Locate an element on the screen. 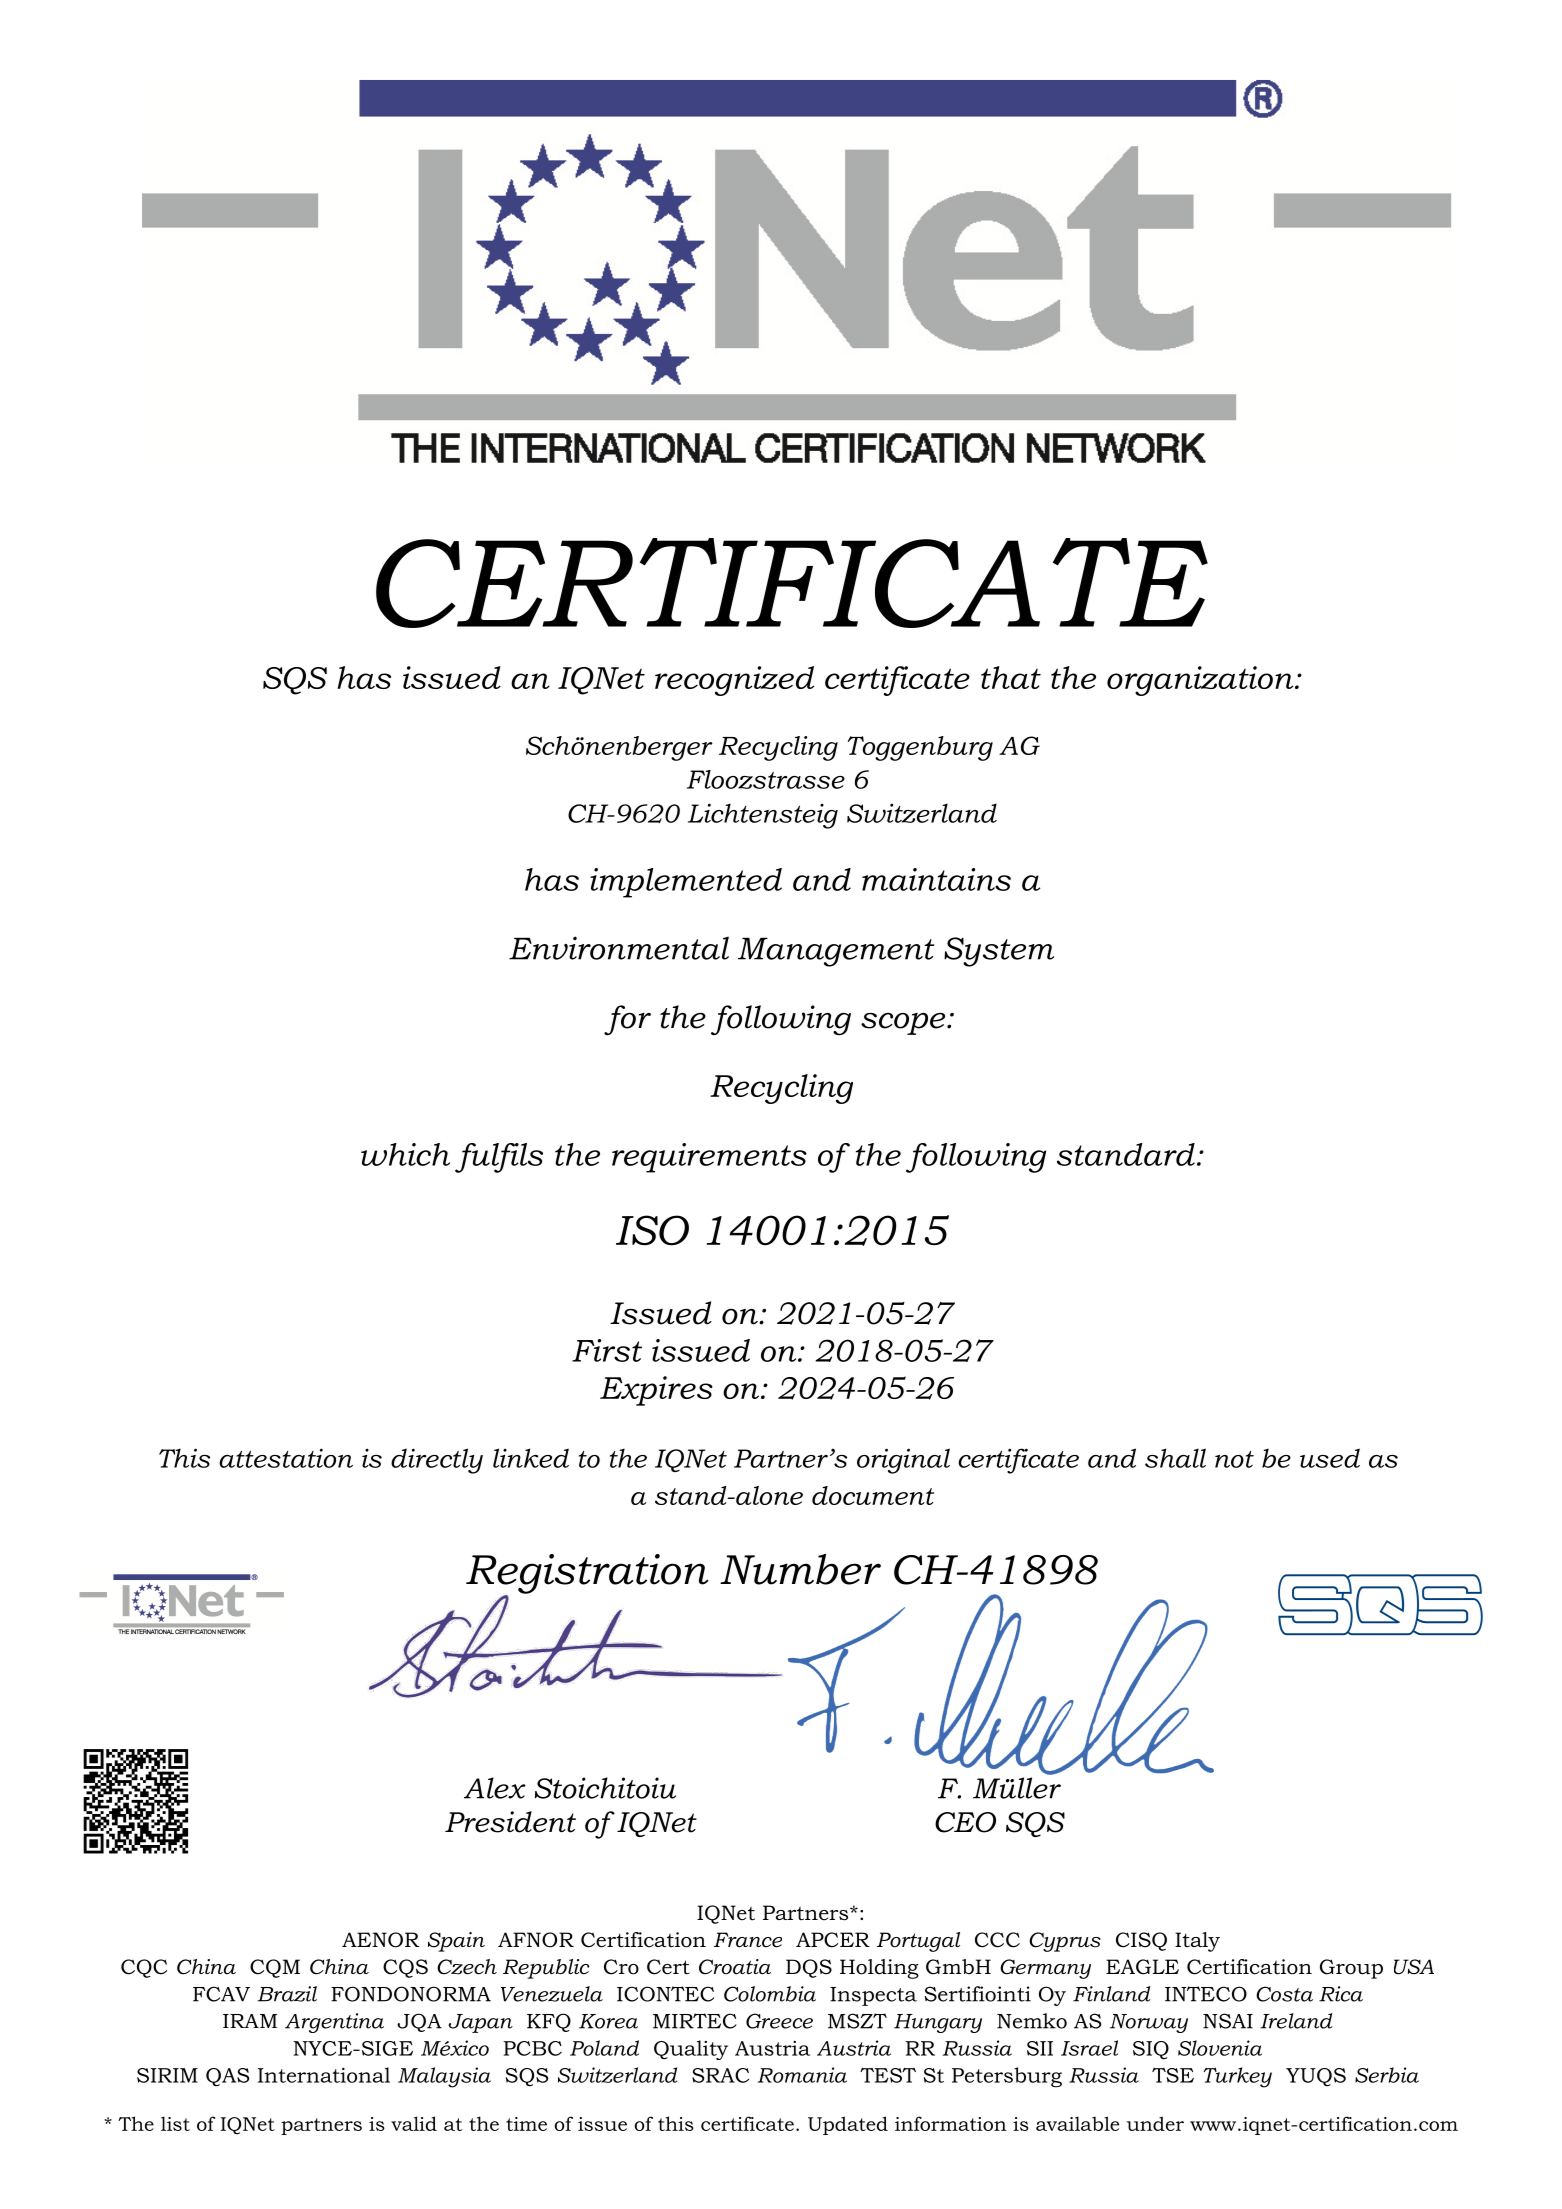 The height and width of the screenshot is (2209, 1562). Number is located at coordinates (800, 1569).
